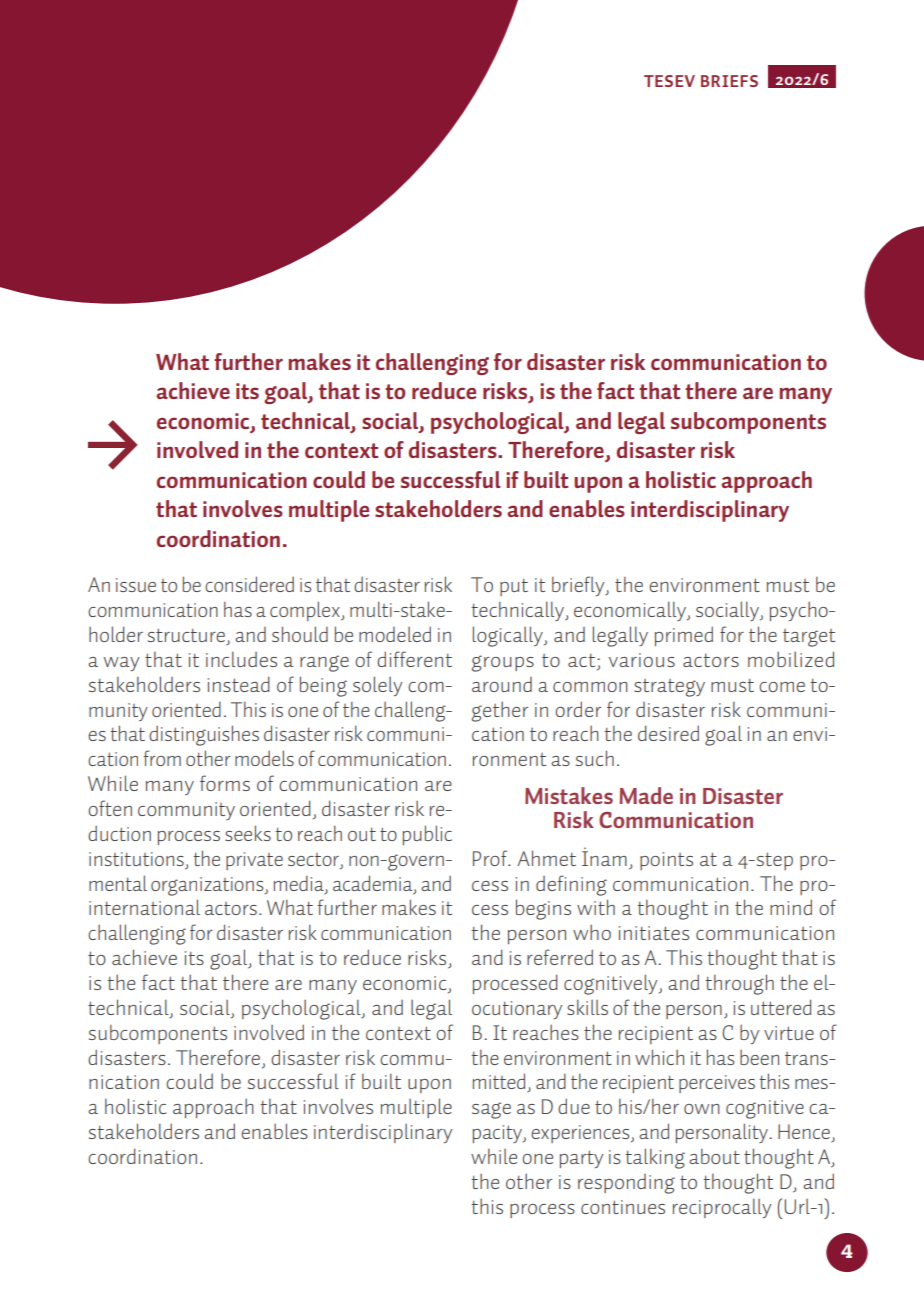 The width and height of the screenshot is (924, 1308). What do you see at coordinates (684, 636) in the screenshot?
I see `primed` at bounding box center [684, 636].
